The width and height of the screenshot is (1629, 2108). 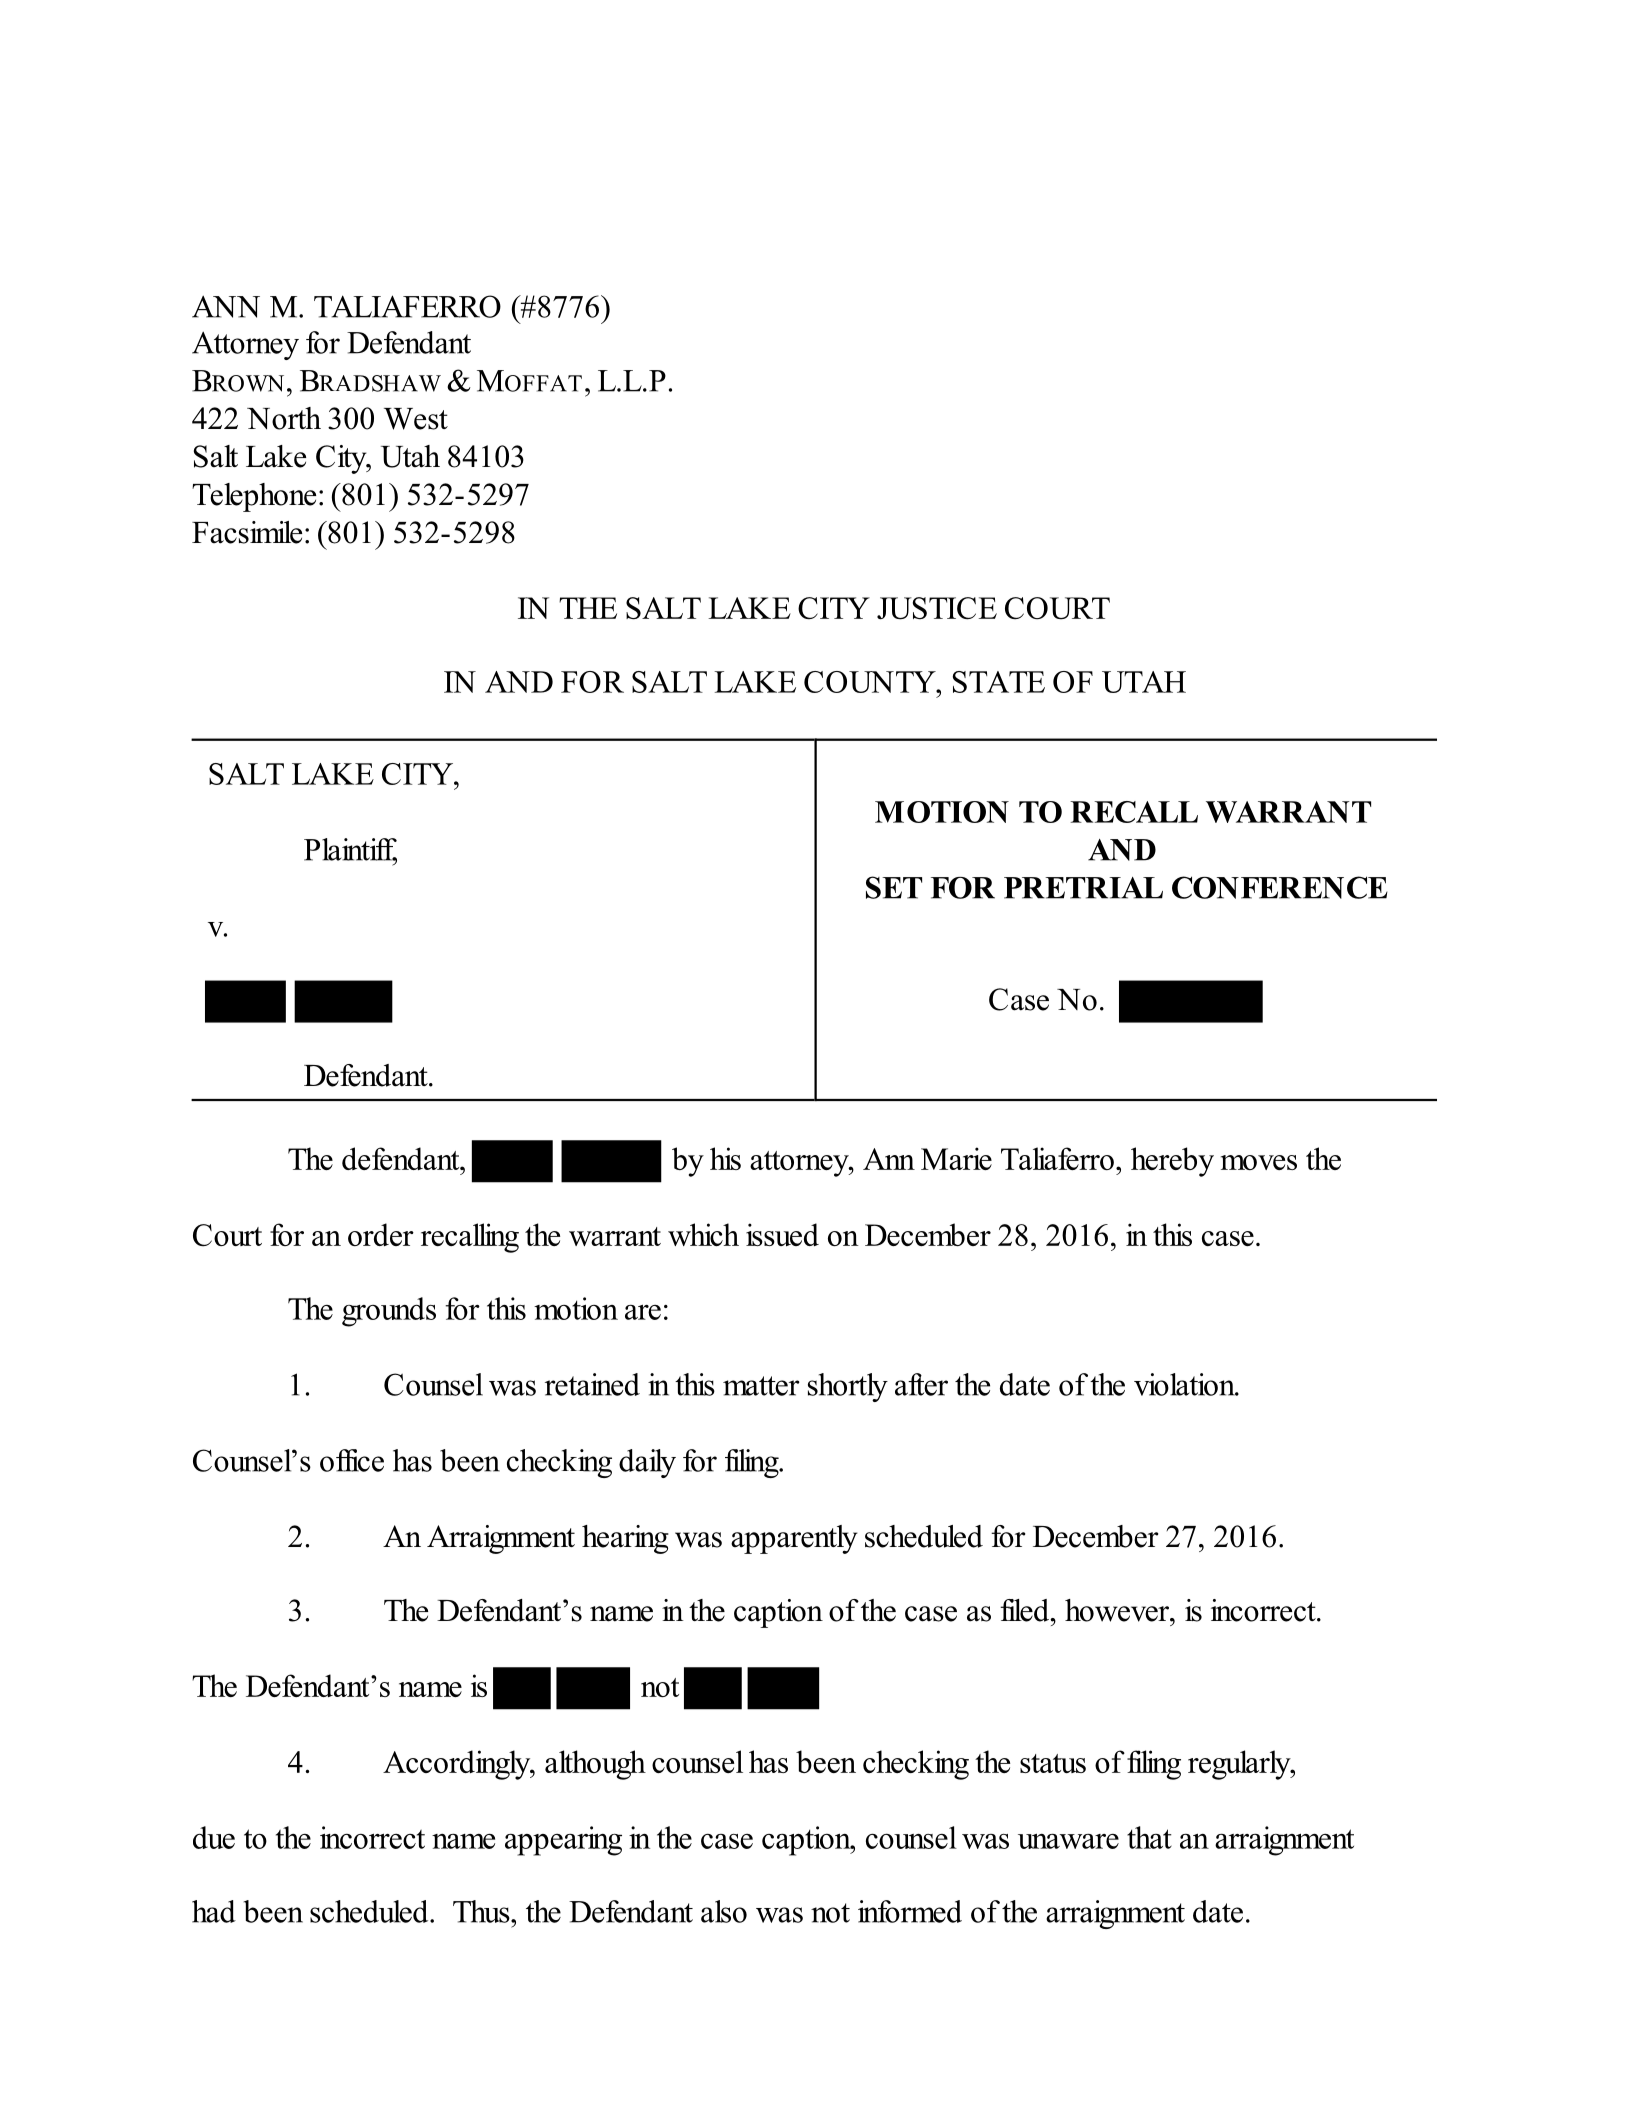 I want to click on due, so click(x=214, y=1837).
